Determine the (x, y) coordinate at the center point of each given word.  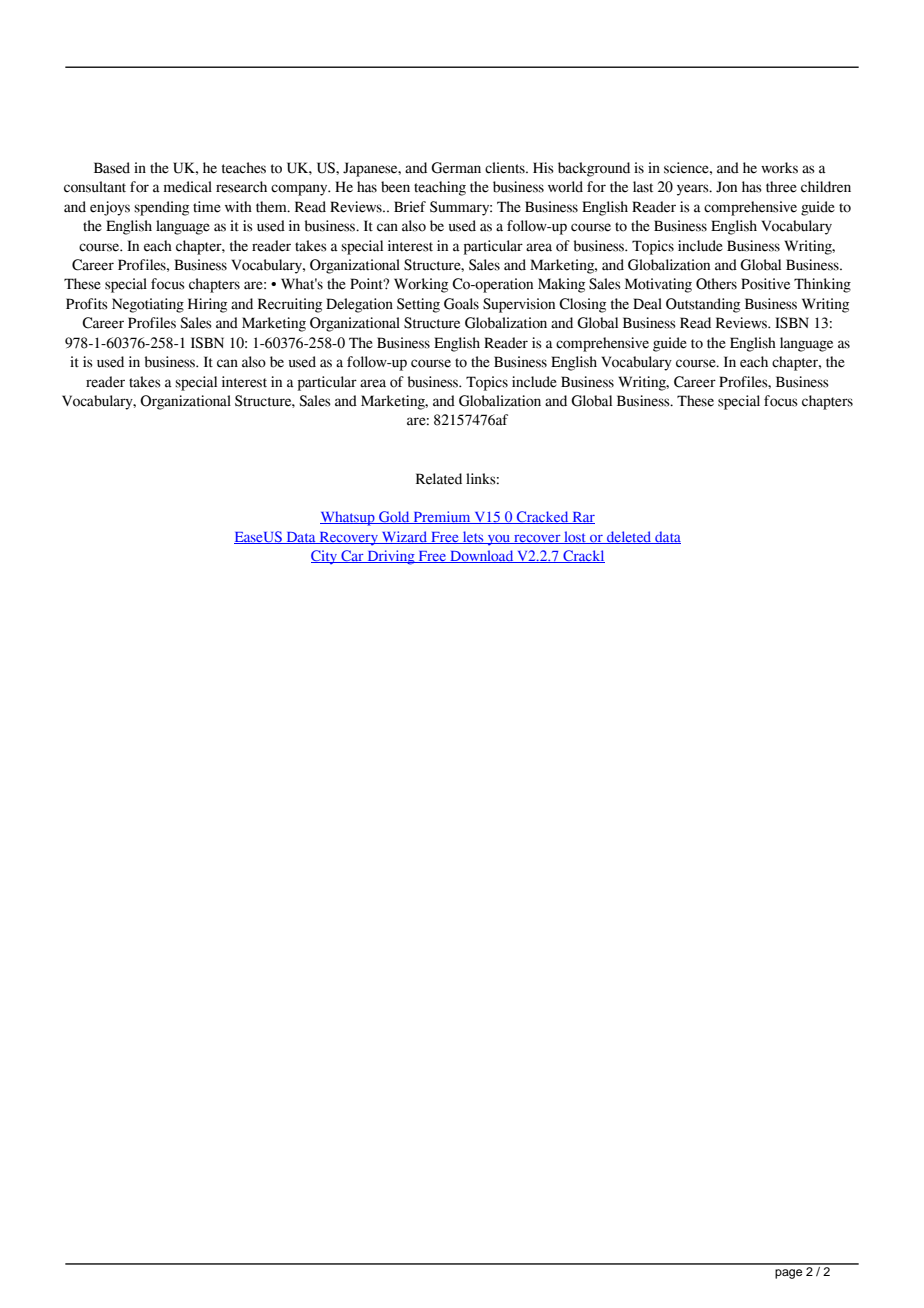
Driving (391, 557)
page (788, 1274)
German (456, 168)
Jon (726, 187)
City (325, 557)
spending (161, 208)
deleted (629, 537)
